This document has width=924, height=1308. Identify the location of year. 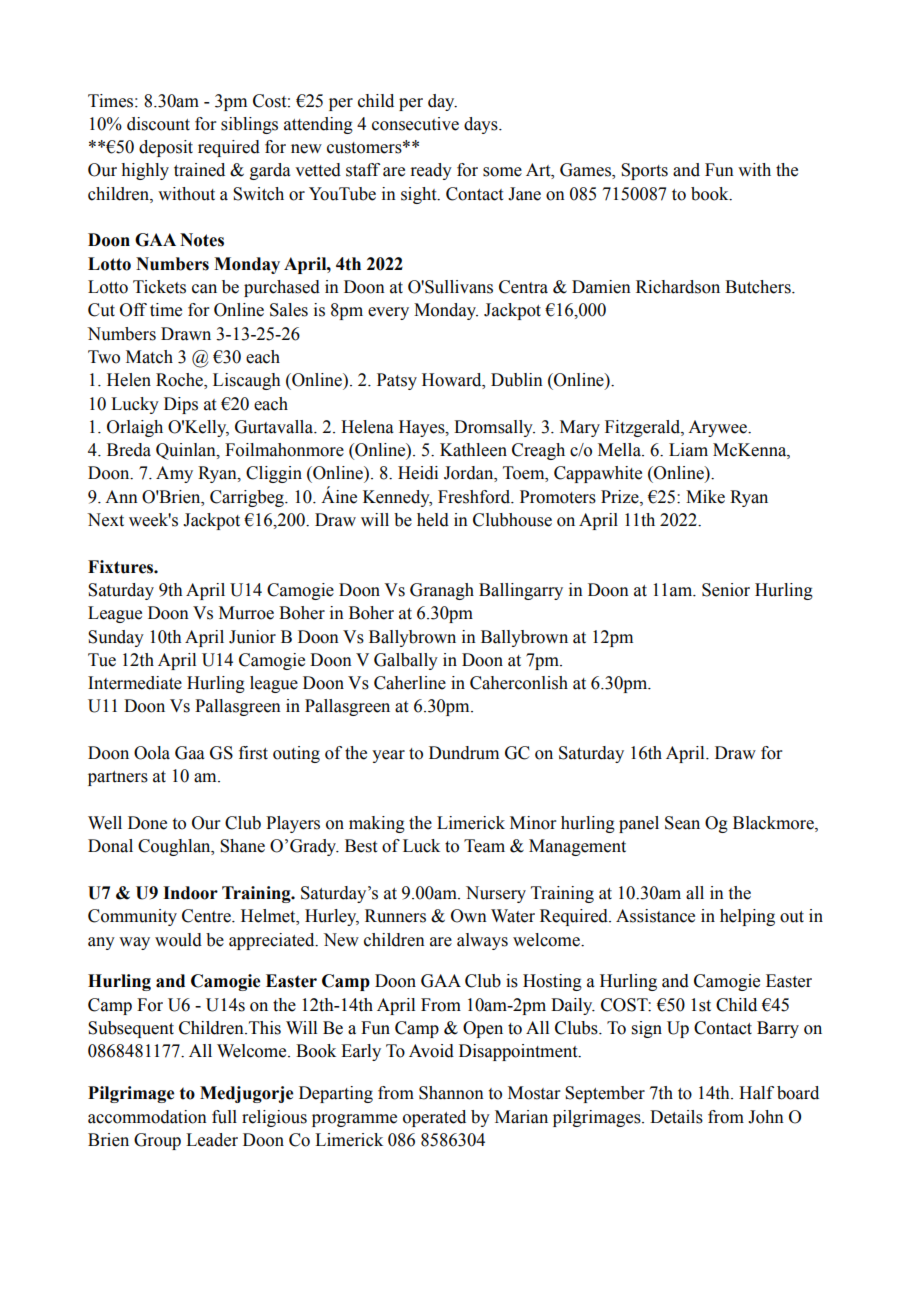
(388, 756).
